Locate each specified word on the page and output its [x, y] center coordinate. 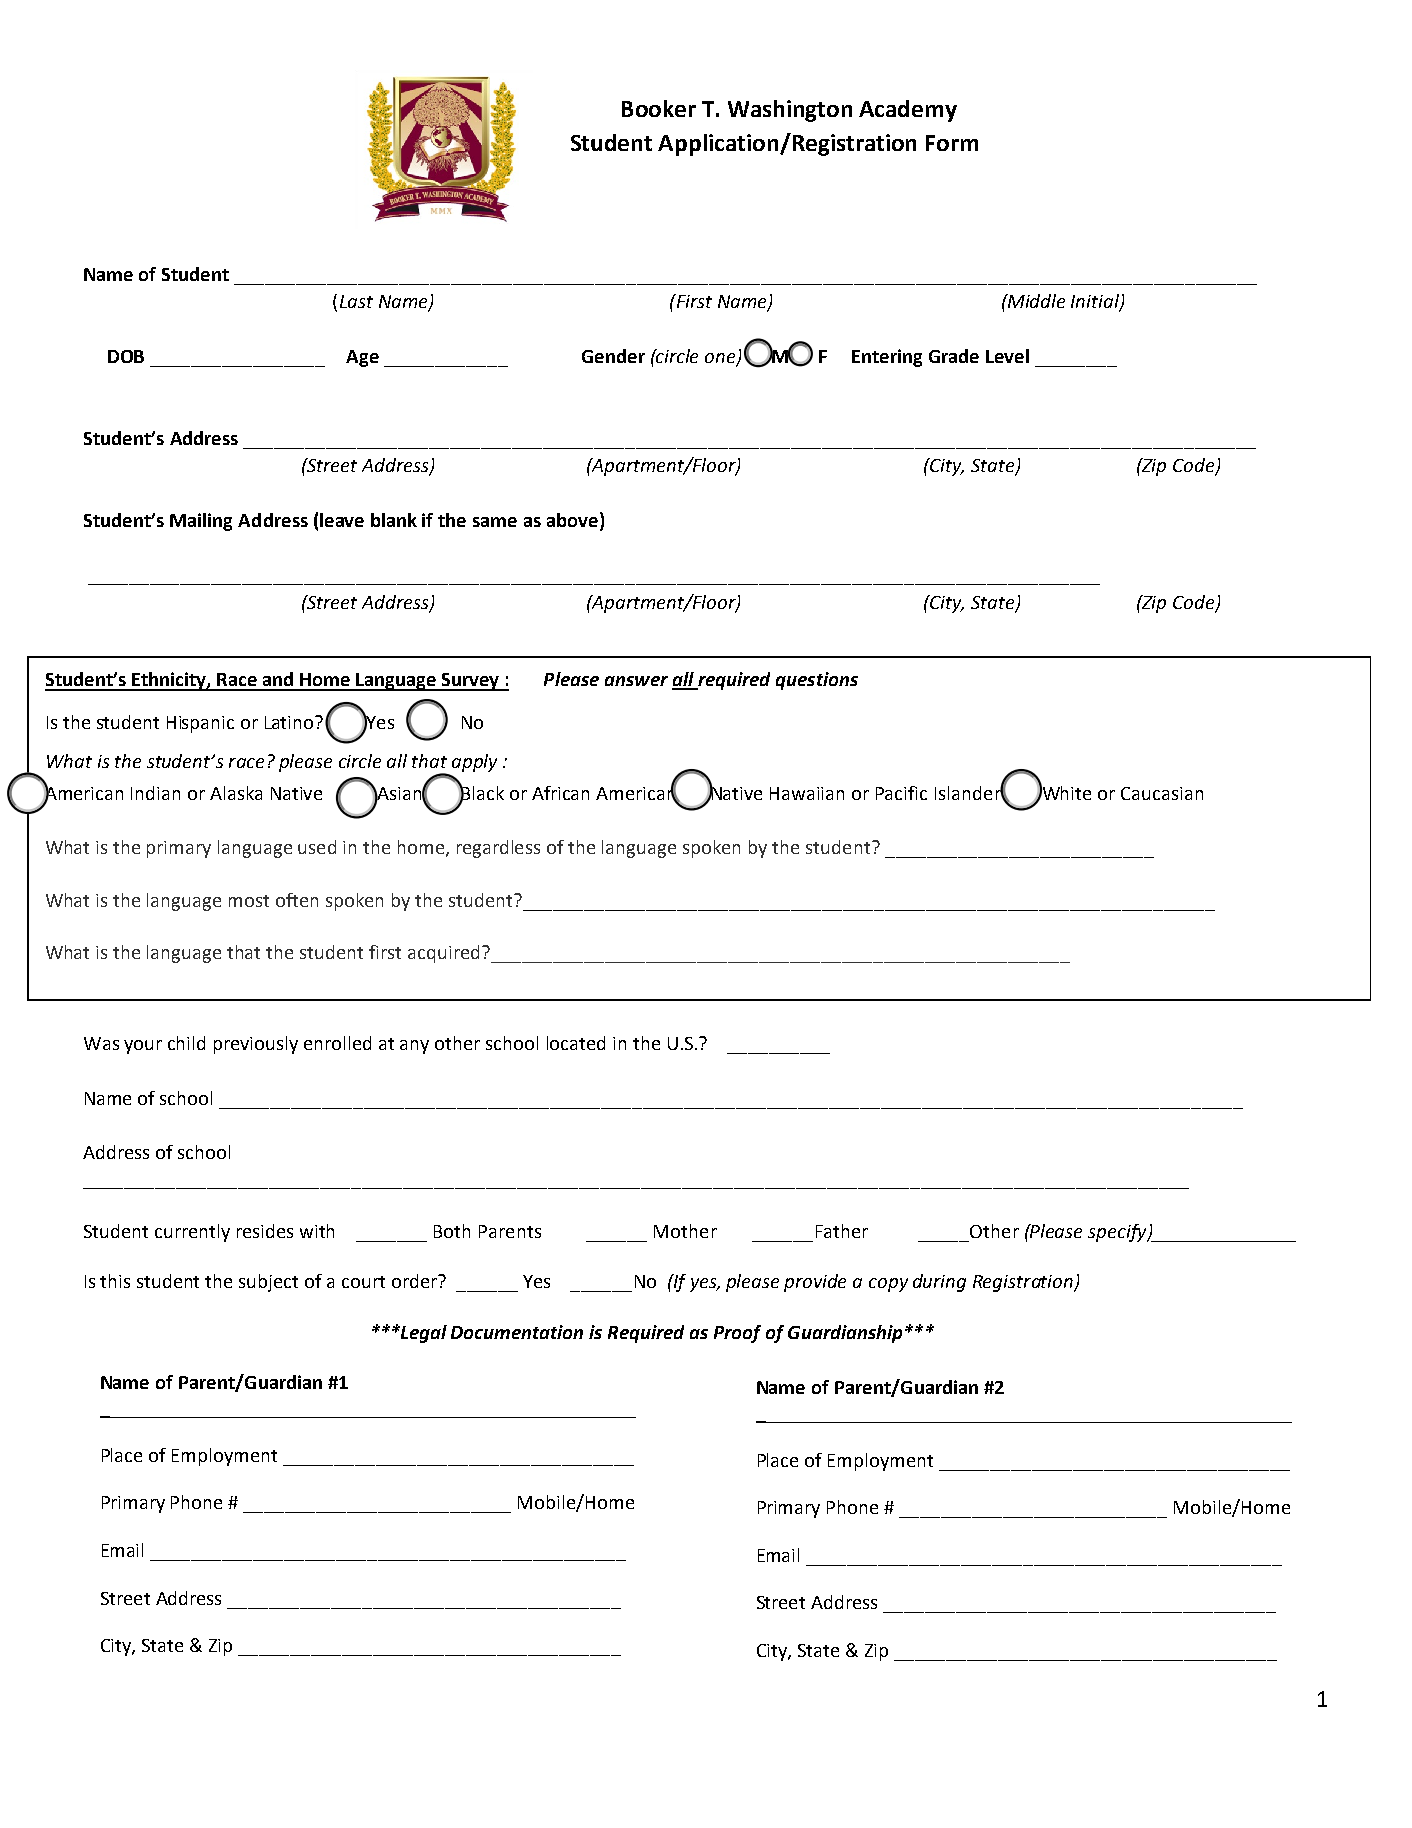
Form [952, 143]
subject [268, 1283]
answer [636, 681]
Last [356, 301]
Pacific [901, 793]
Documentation [517, 1332]
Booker [659, 108]
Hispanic [200, 724]
